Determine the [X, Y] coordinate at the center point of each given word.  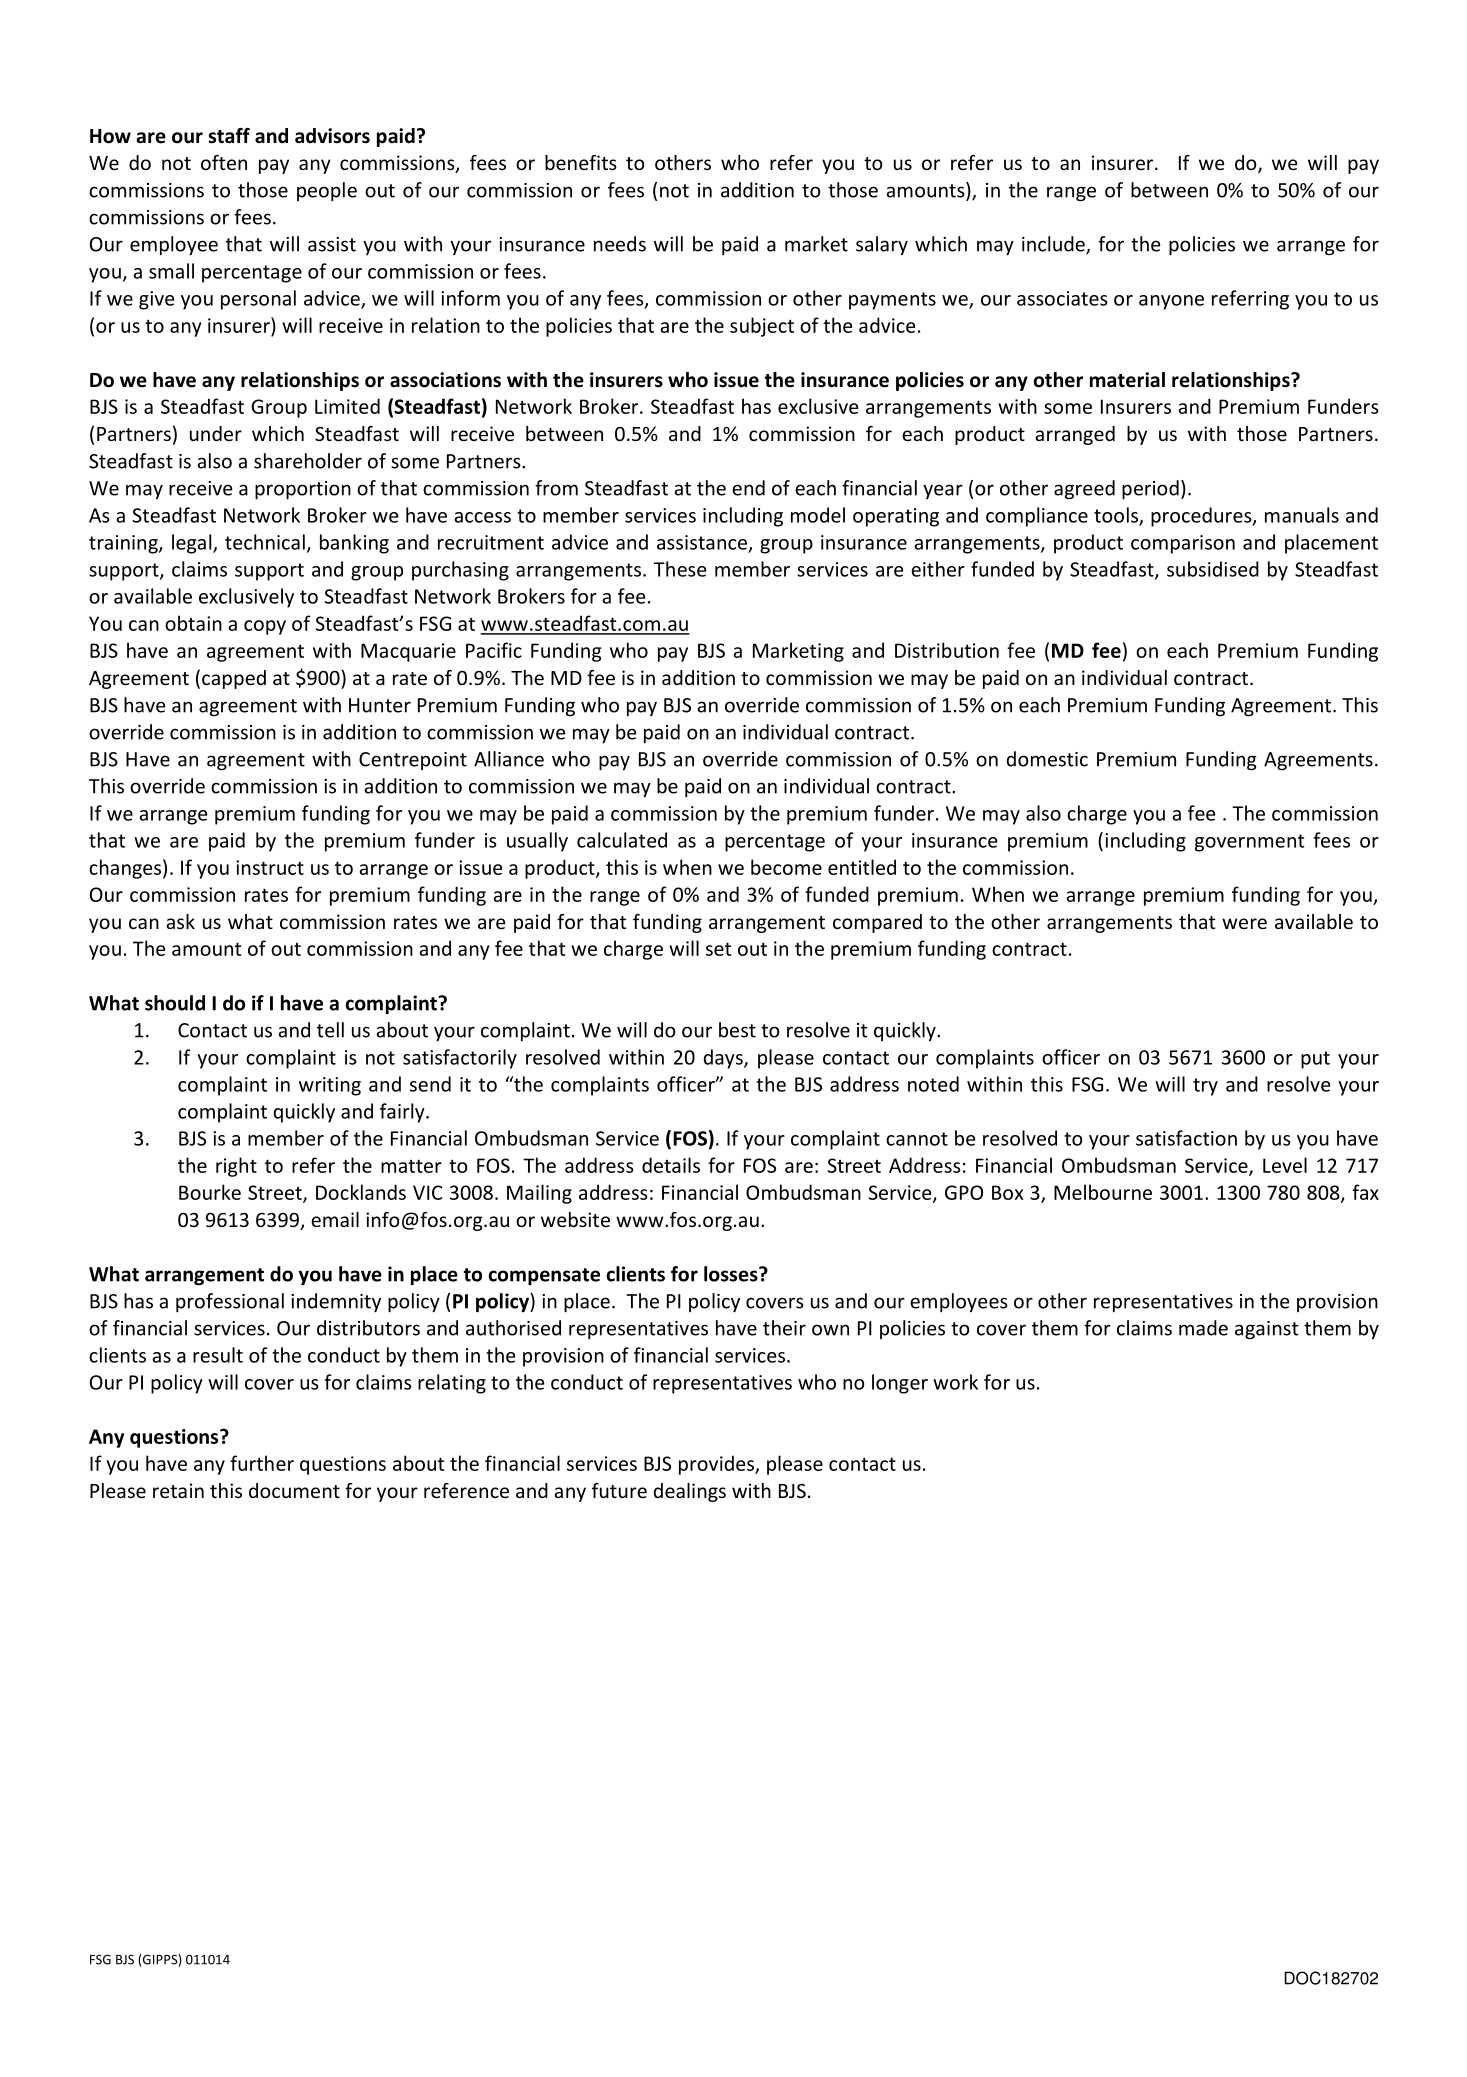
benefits [581, 162]
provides [717, 1465]
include [1054, 245]
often [224, 162]
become [786, 867]
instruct [270, 867]
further [262, 1463]
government [1250, 843]
